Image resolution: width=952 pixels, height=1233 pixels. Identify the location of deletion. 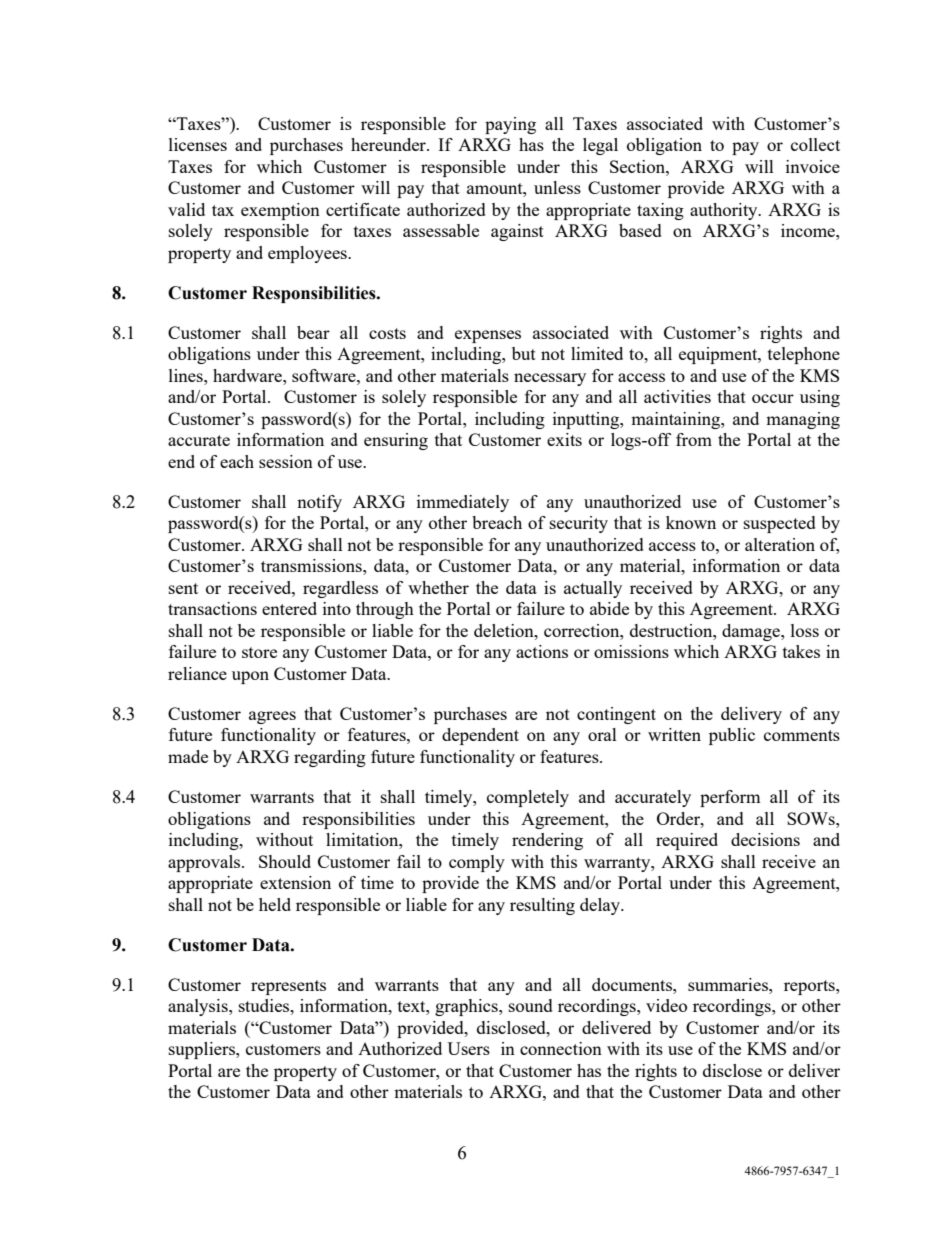
(505, 630).
